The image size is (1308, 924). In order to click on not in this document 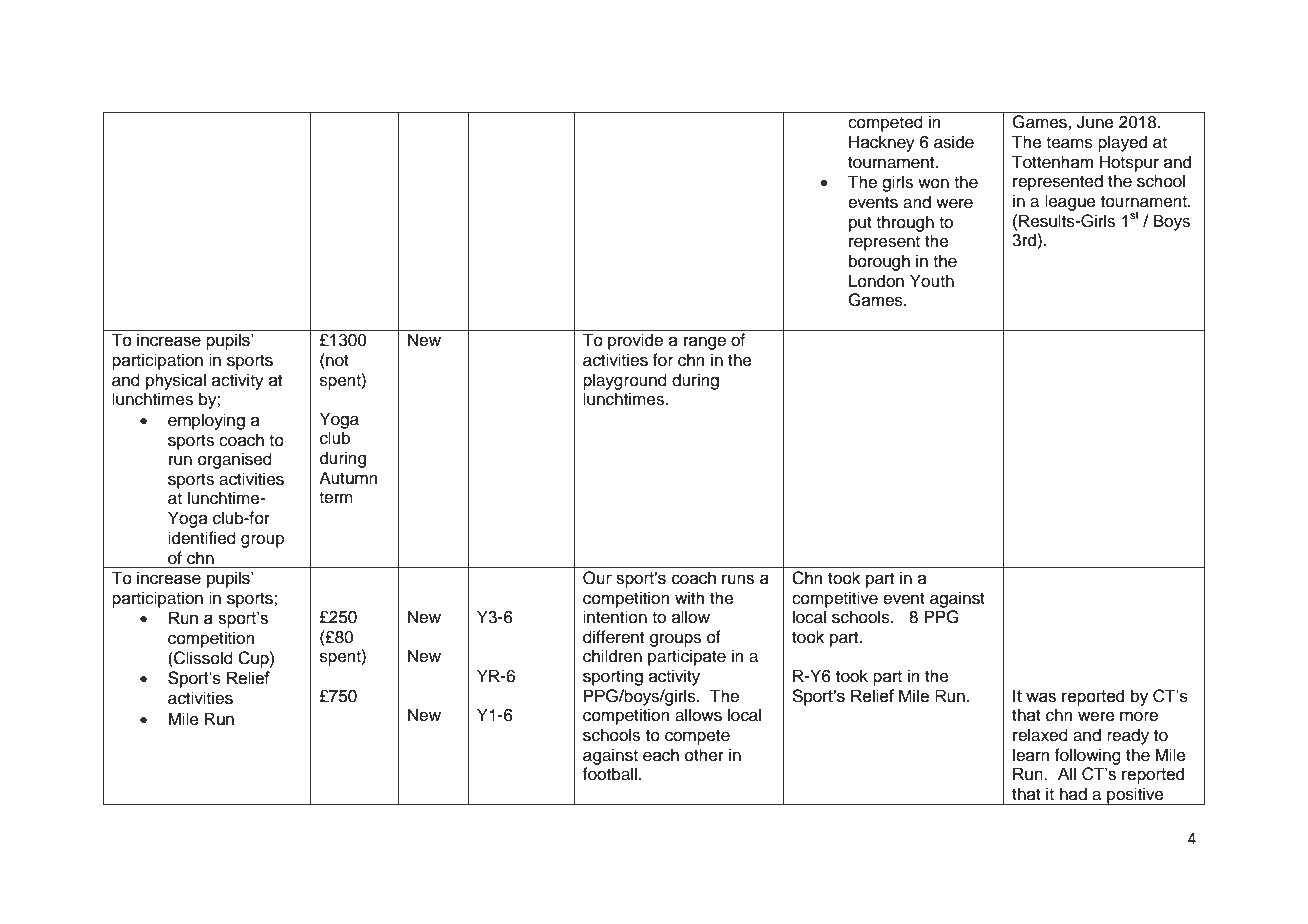, I will do `click(336, 360)`.
